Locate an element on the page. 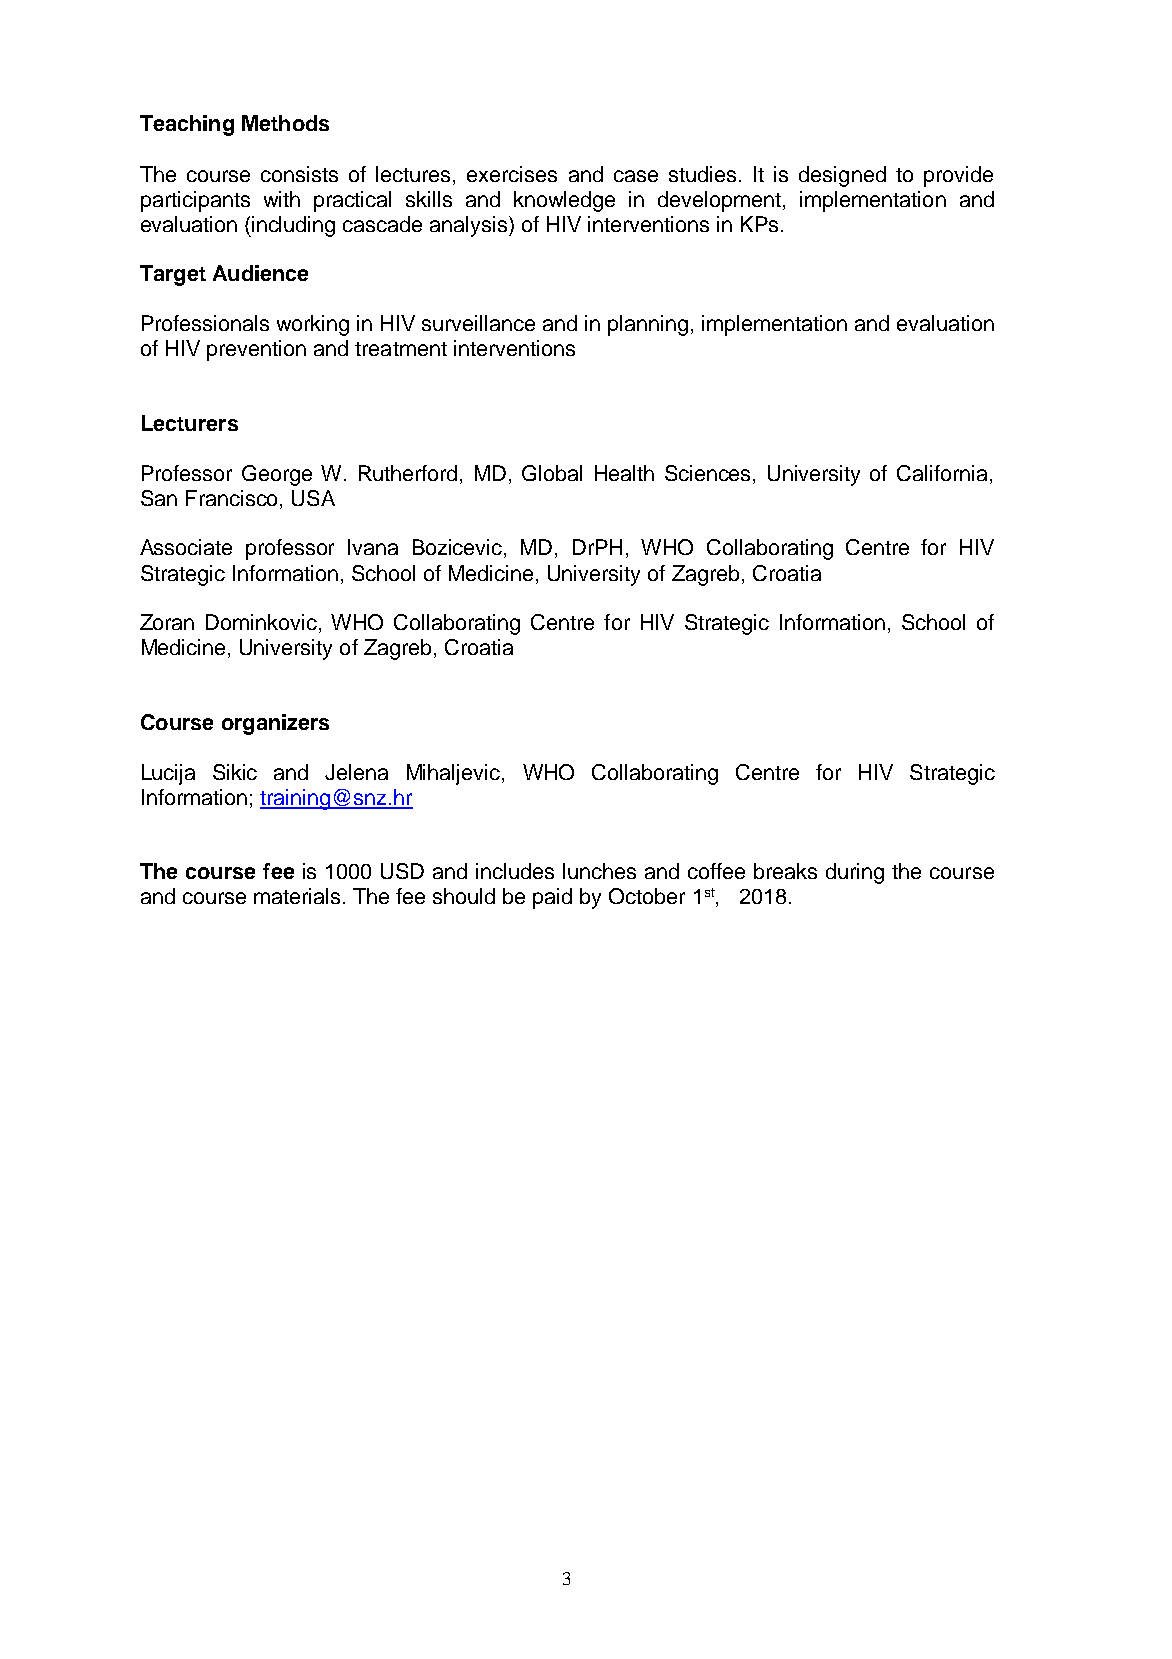  California is located at coordinates (942, 473).
